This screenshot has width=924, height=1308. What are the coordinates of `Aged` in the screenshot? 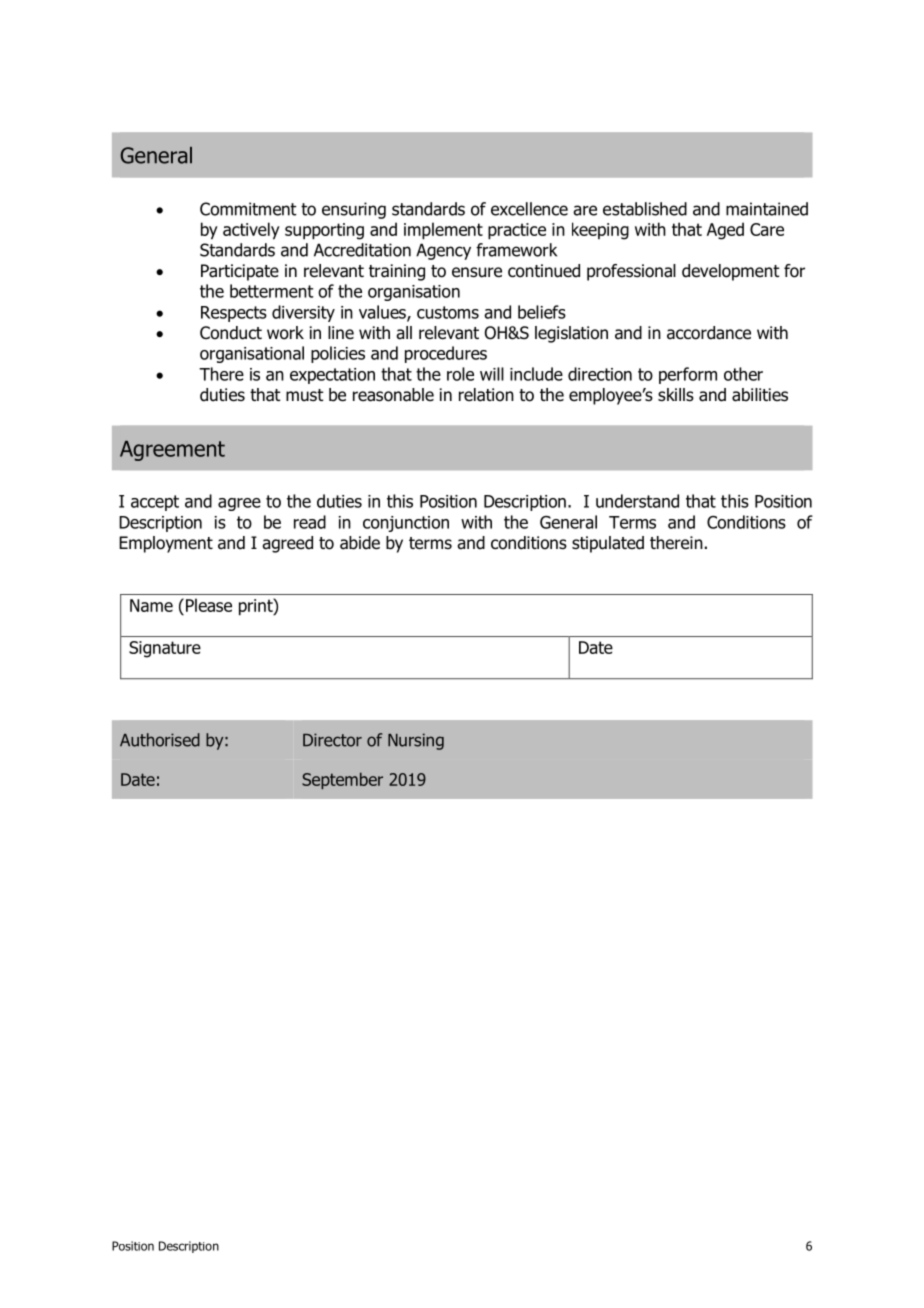 It's located at (725, 231).
